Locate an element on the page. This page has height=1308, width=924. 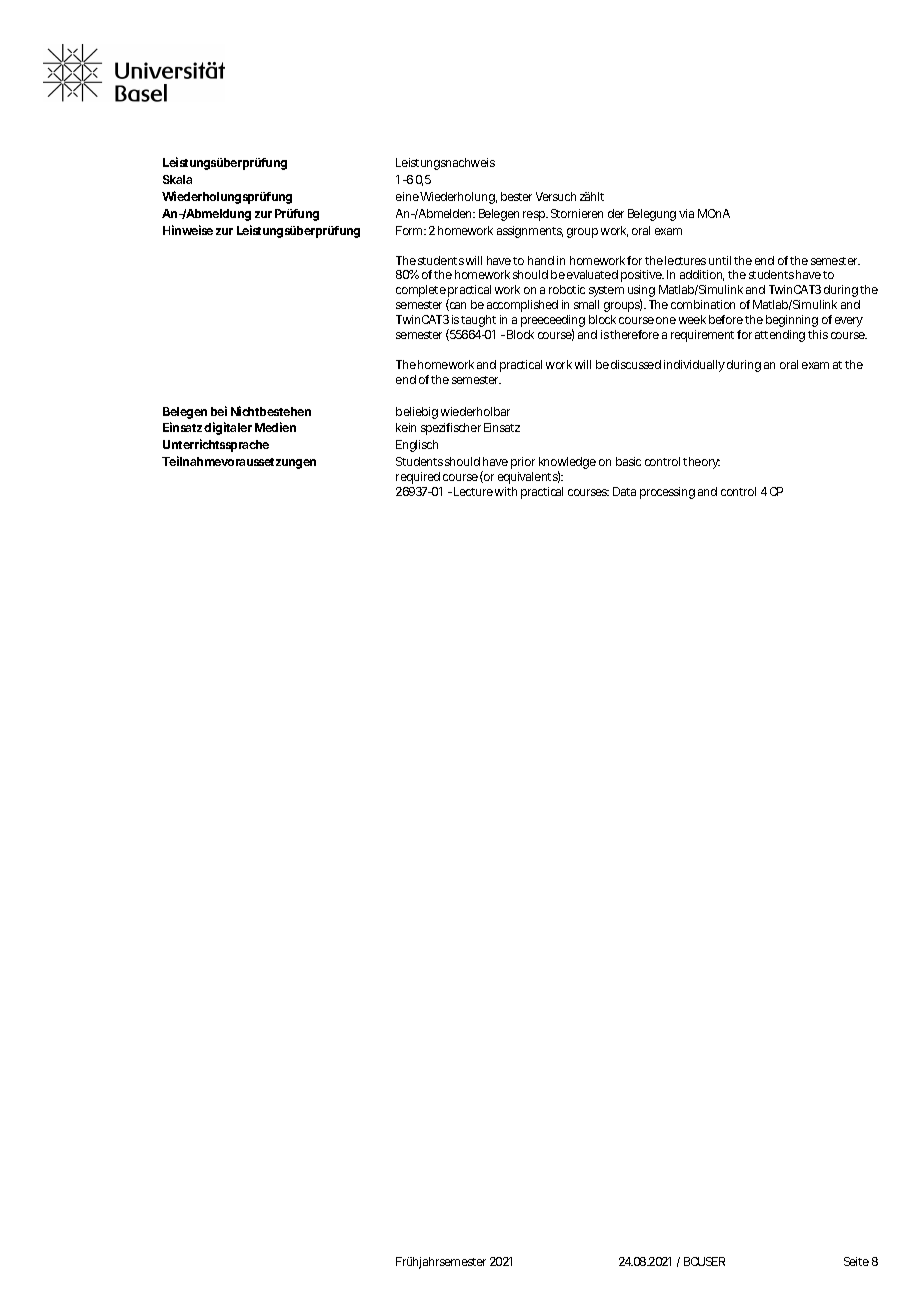
bei is located at coordinates (219, 411).
